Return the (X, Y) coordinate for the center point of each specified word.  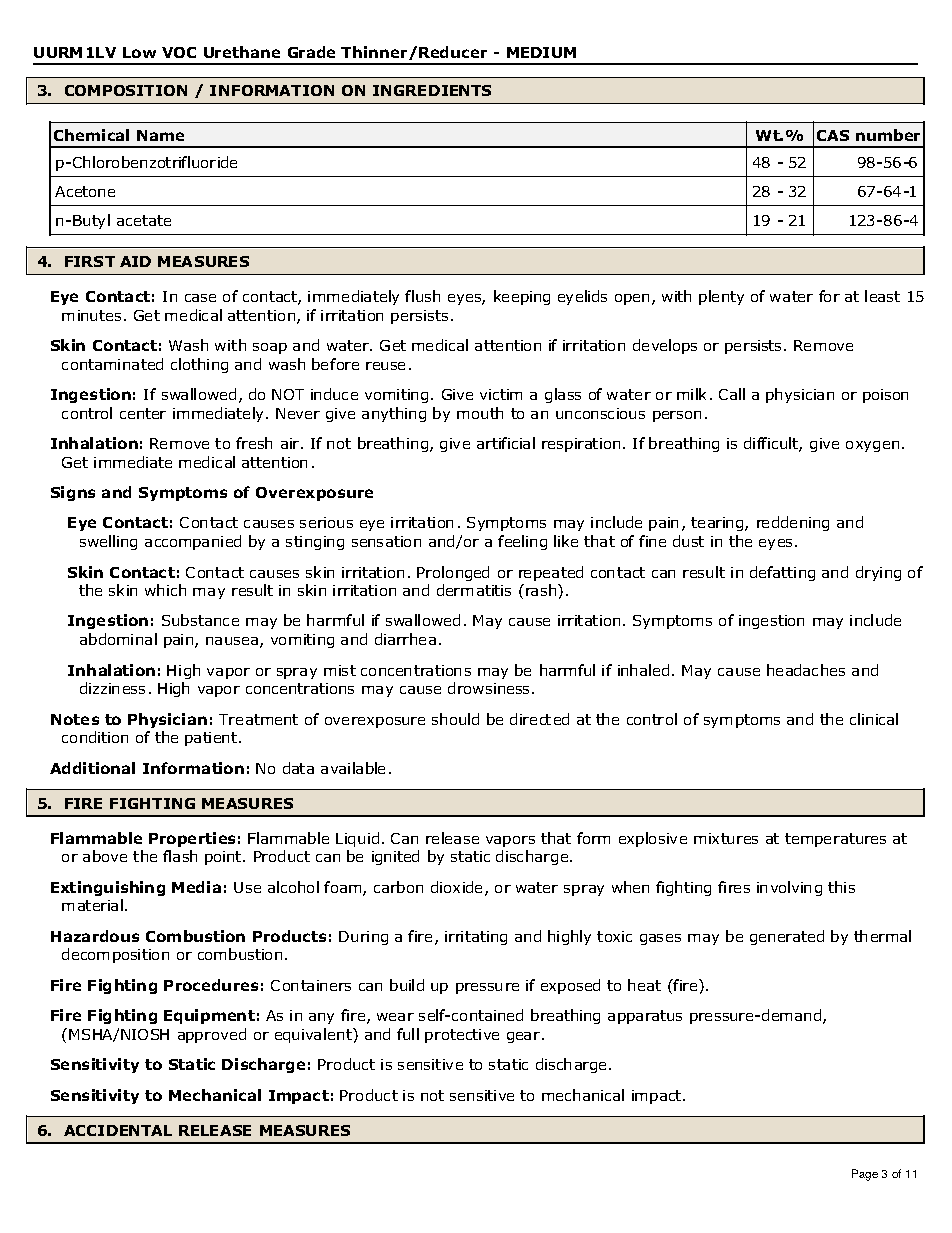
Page (865, 1175)
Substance (200, 620)
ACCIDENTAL (118, 1130)
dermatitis (474, 590)
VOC (179, 52)
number (888, 135)
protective (462, 1036)
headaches (806, 670)
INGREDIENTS (432, 90)
